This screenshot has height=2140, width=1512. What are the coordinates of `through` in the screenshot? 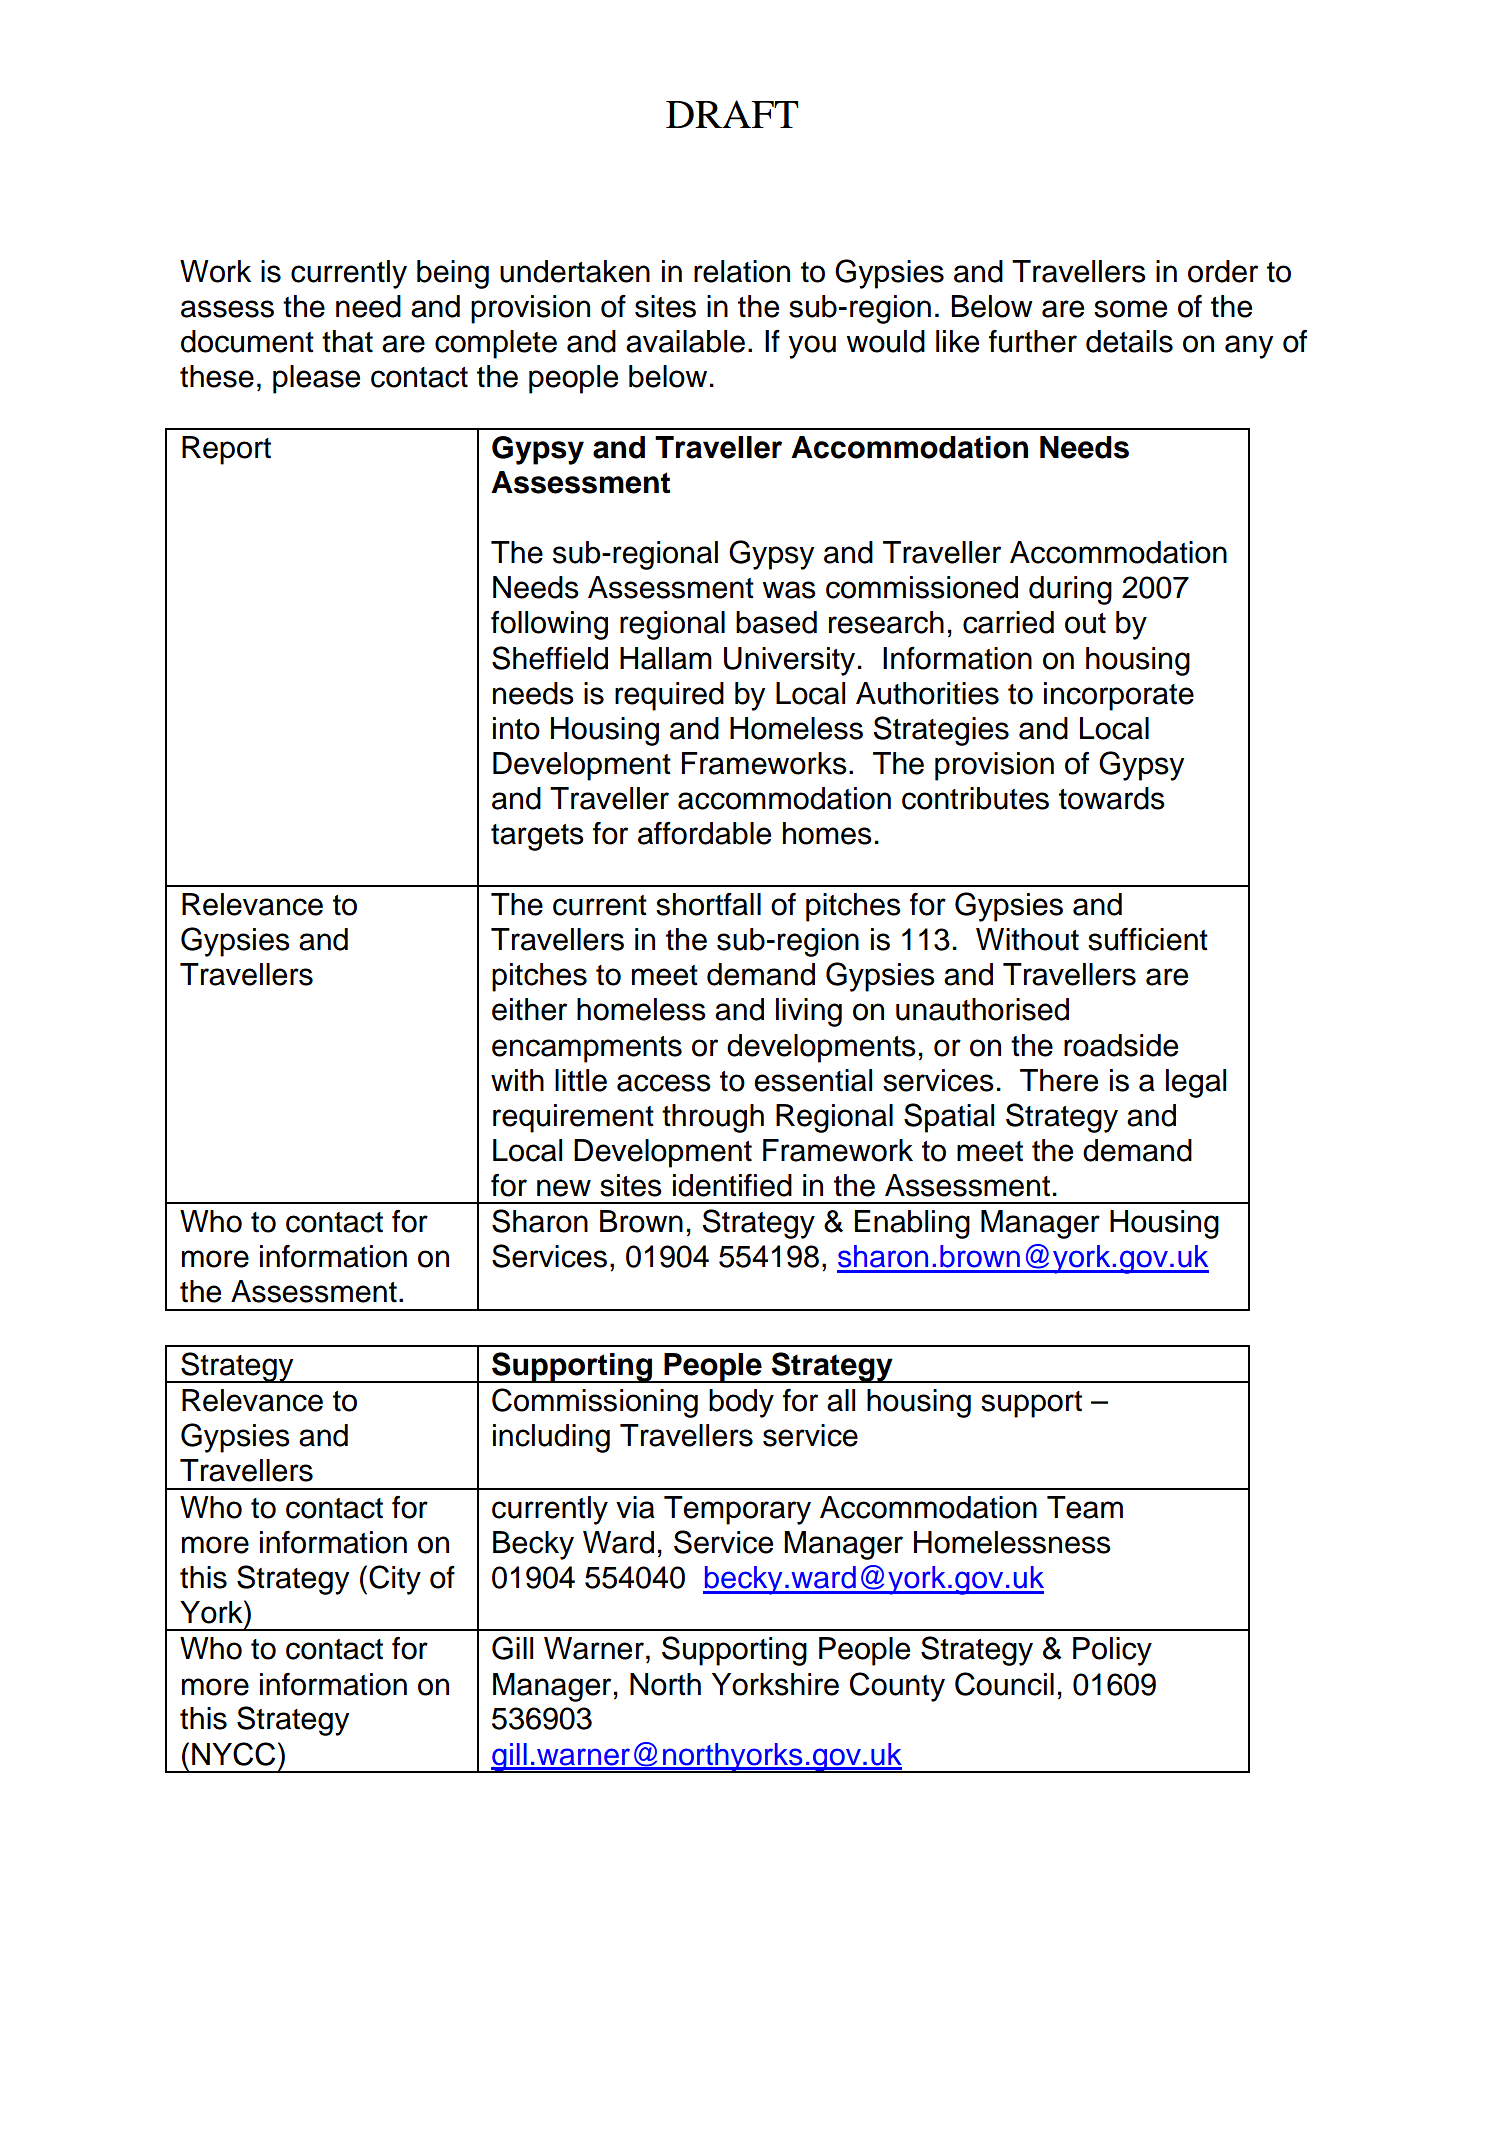 It's located at (713, 1118).
